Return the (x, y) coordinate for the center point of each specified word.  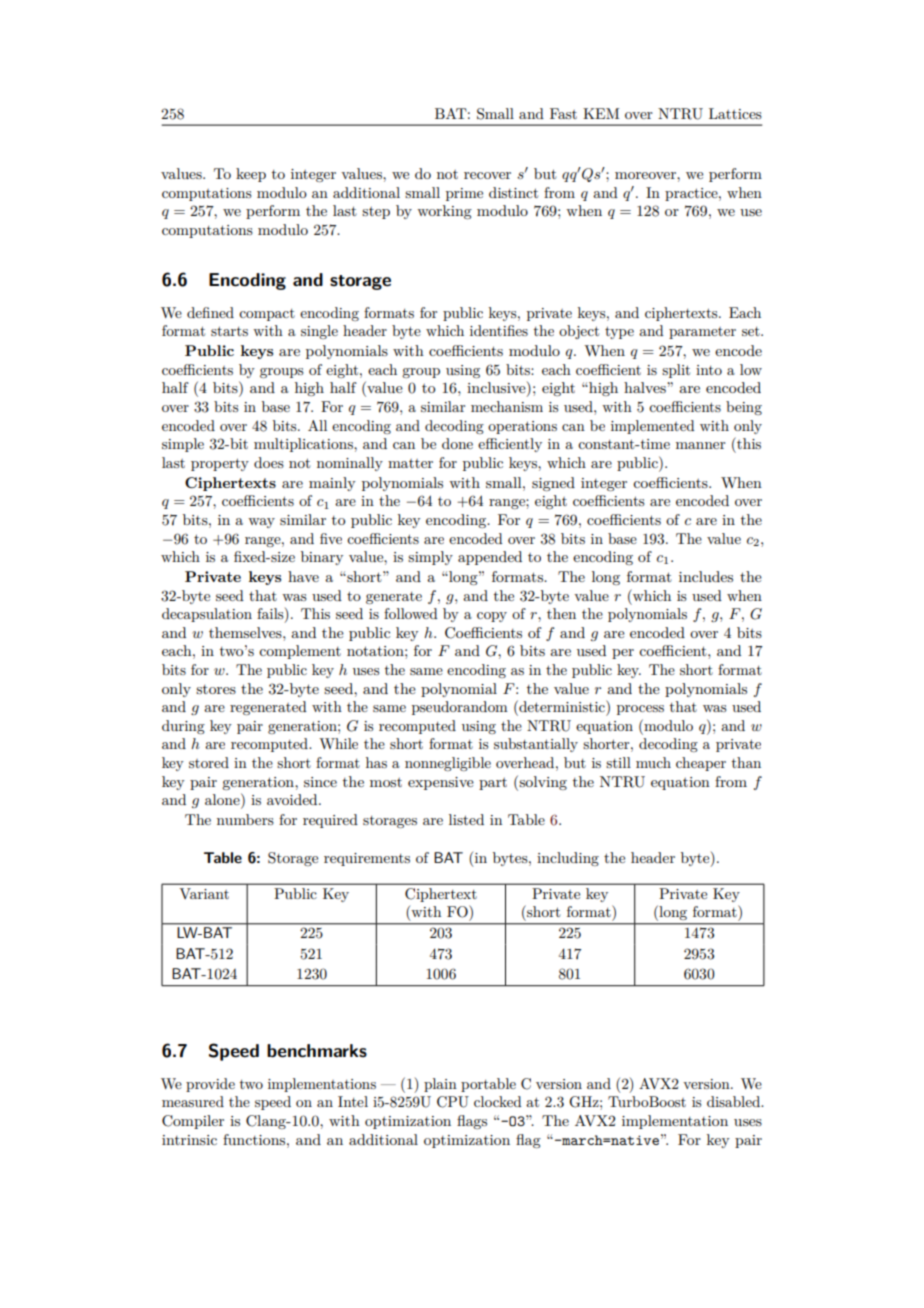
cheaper (701, 764)
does (269, 462)
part (493, 784)
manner (700, 445)
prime (464, 194)
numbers (245, 819)
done (457, 443)
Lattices (735, 113)
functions (255, 1139)
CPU (453, 1102)
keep (251, 175)
